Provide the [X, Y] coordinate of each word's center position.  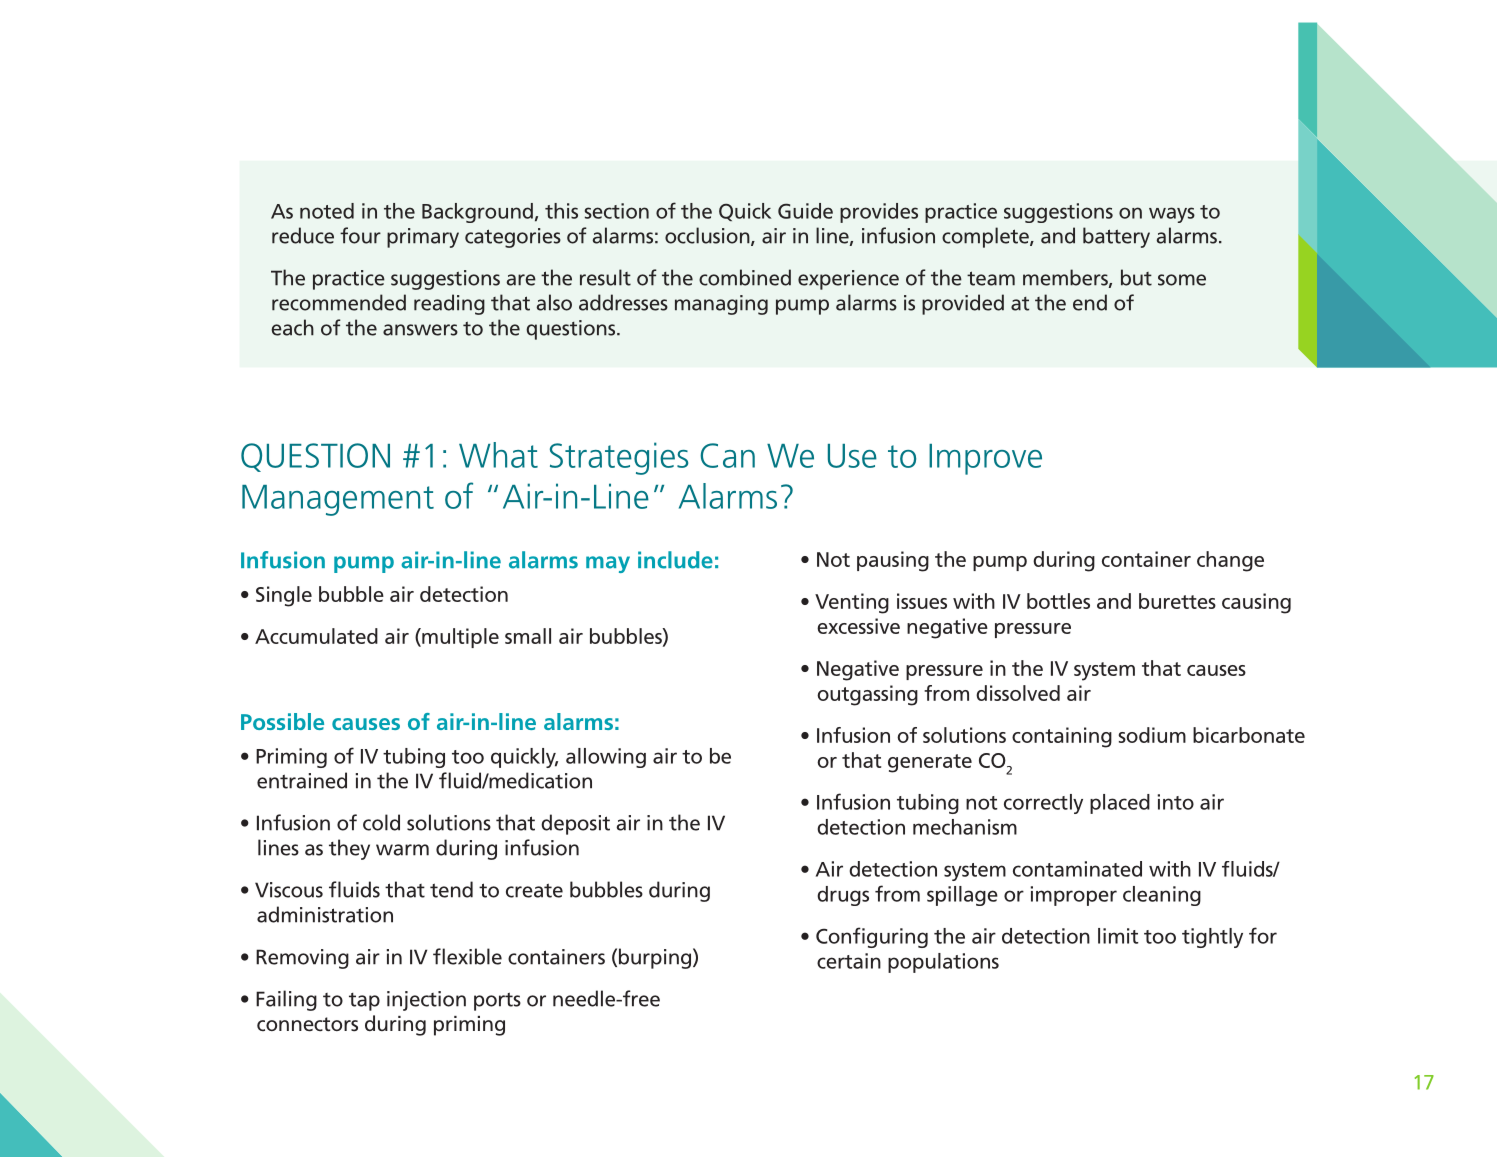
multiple [459, 638]
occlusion [708, 236]
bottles [1058, 601]
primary [423, 238]
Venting [852, 603]
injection [426, 1001]
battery [1116, 237]
